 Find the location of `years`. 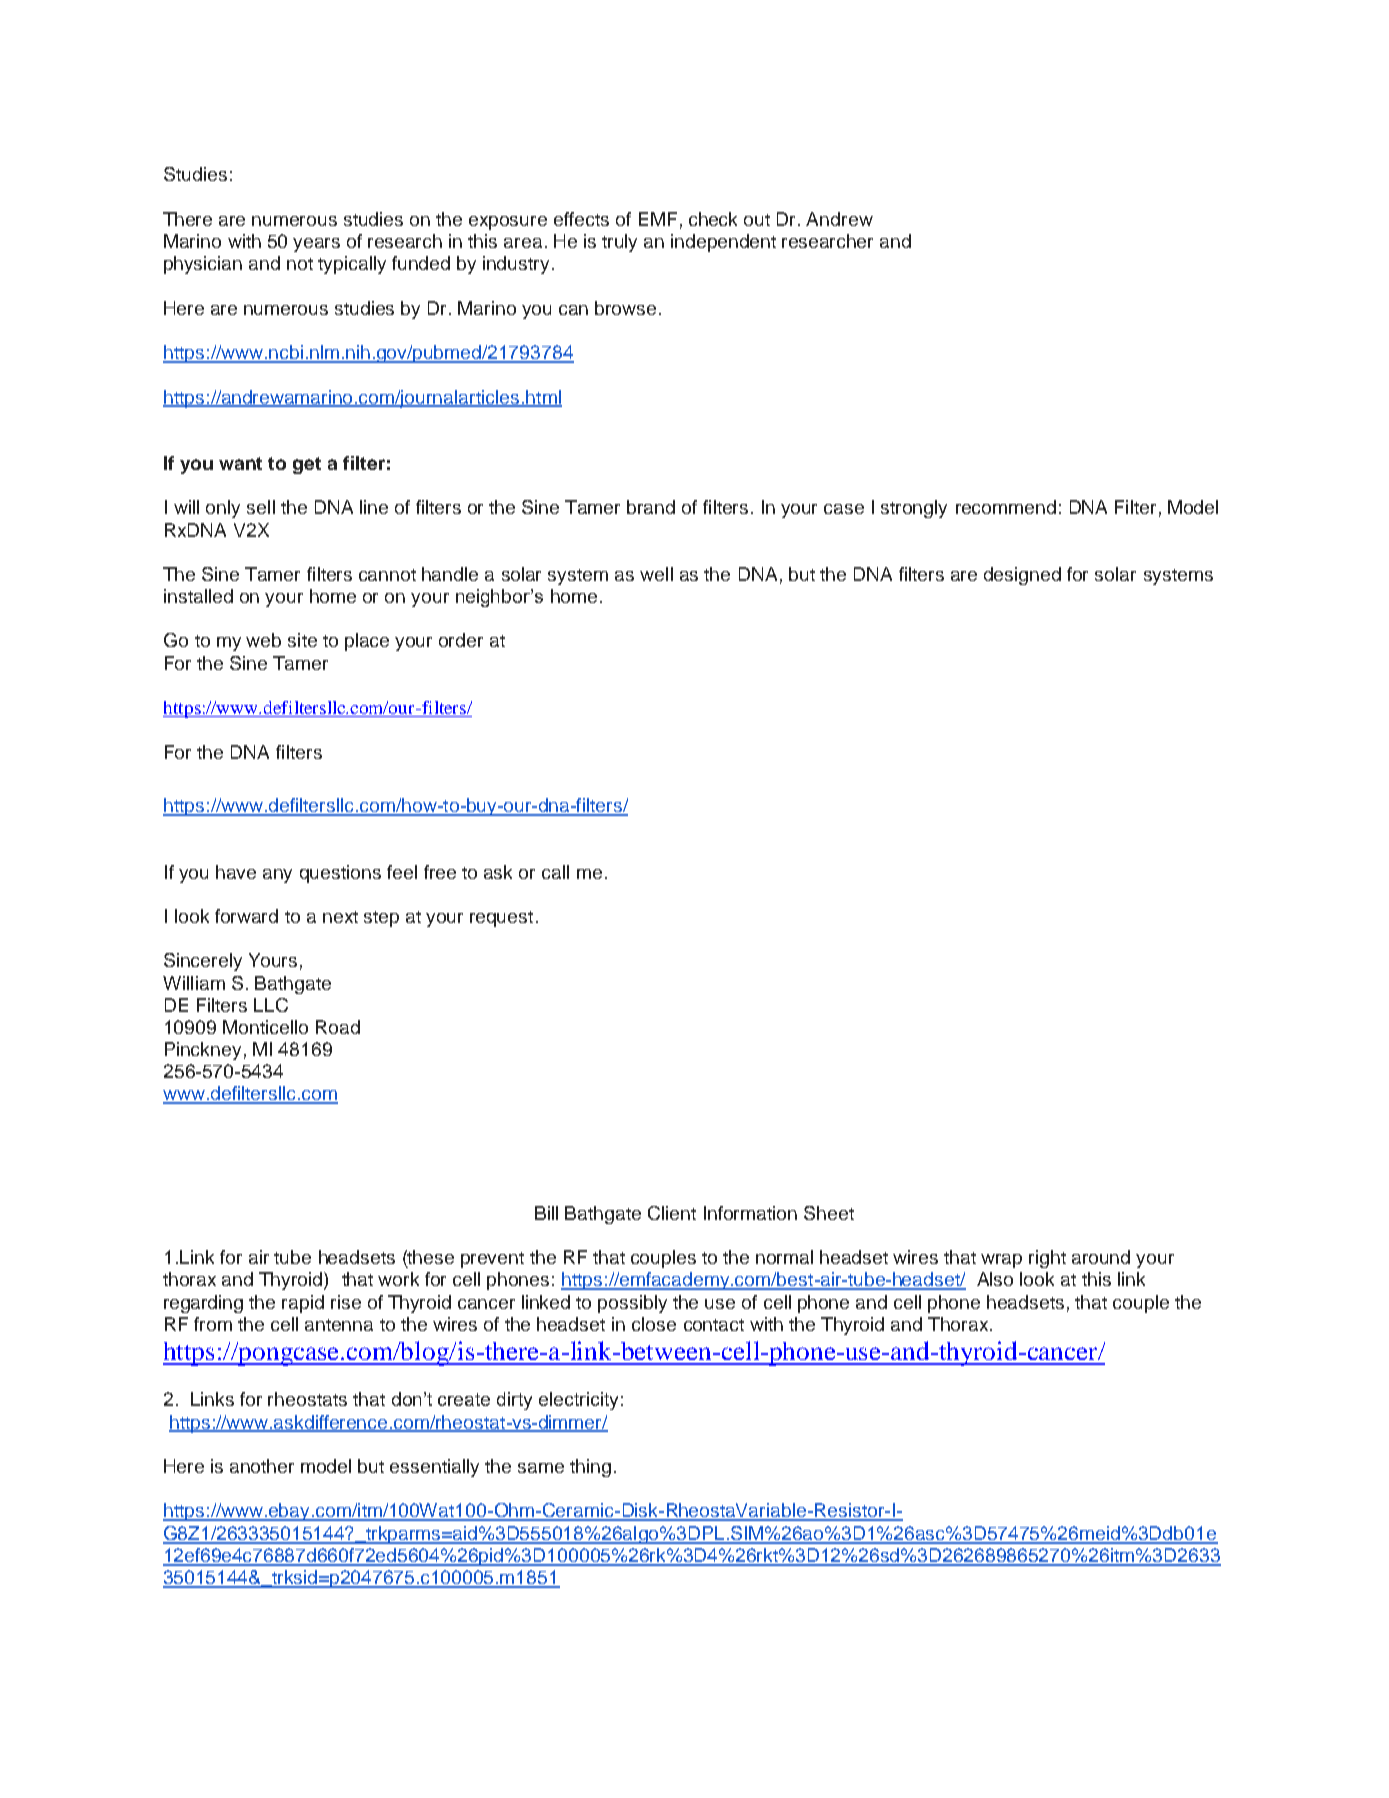

years is located at coordinates (316, 245).
